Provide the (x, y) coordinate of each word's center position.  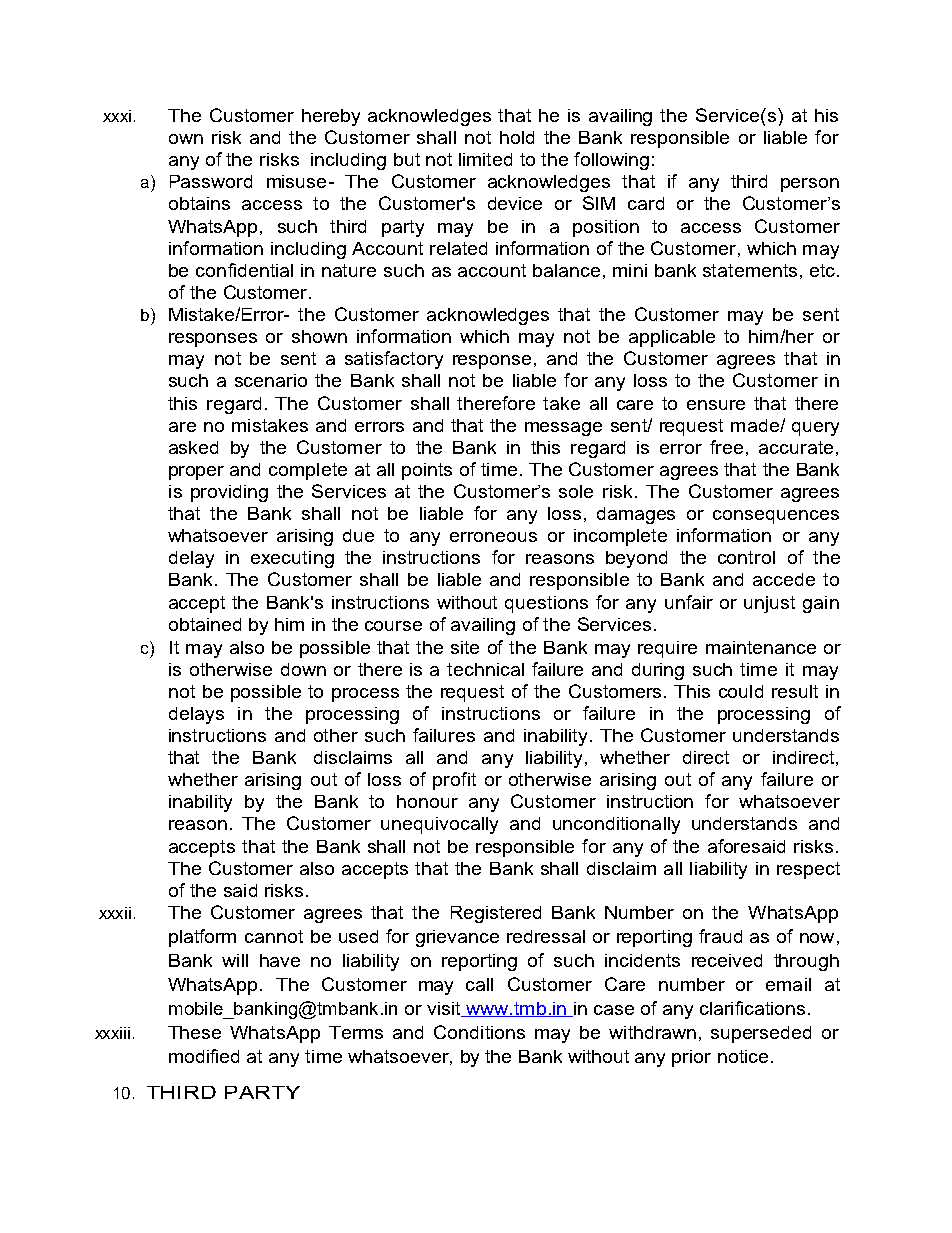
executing (292, 559)
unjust (769, 604)
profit (454, 781)
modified (204, 1056)
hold (517, 137)
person (810, 185)
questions (546, 604)
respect (808, 870)
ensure (716, 405)
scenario (271, 380)
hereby (331, 117)
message (563, 429)
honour (427, 801)
